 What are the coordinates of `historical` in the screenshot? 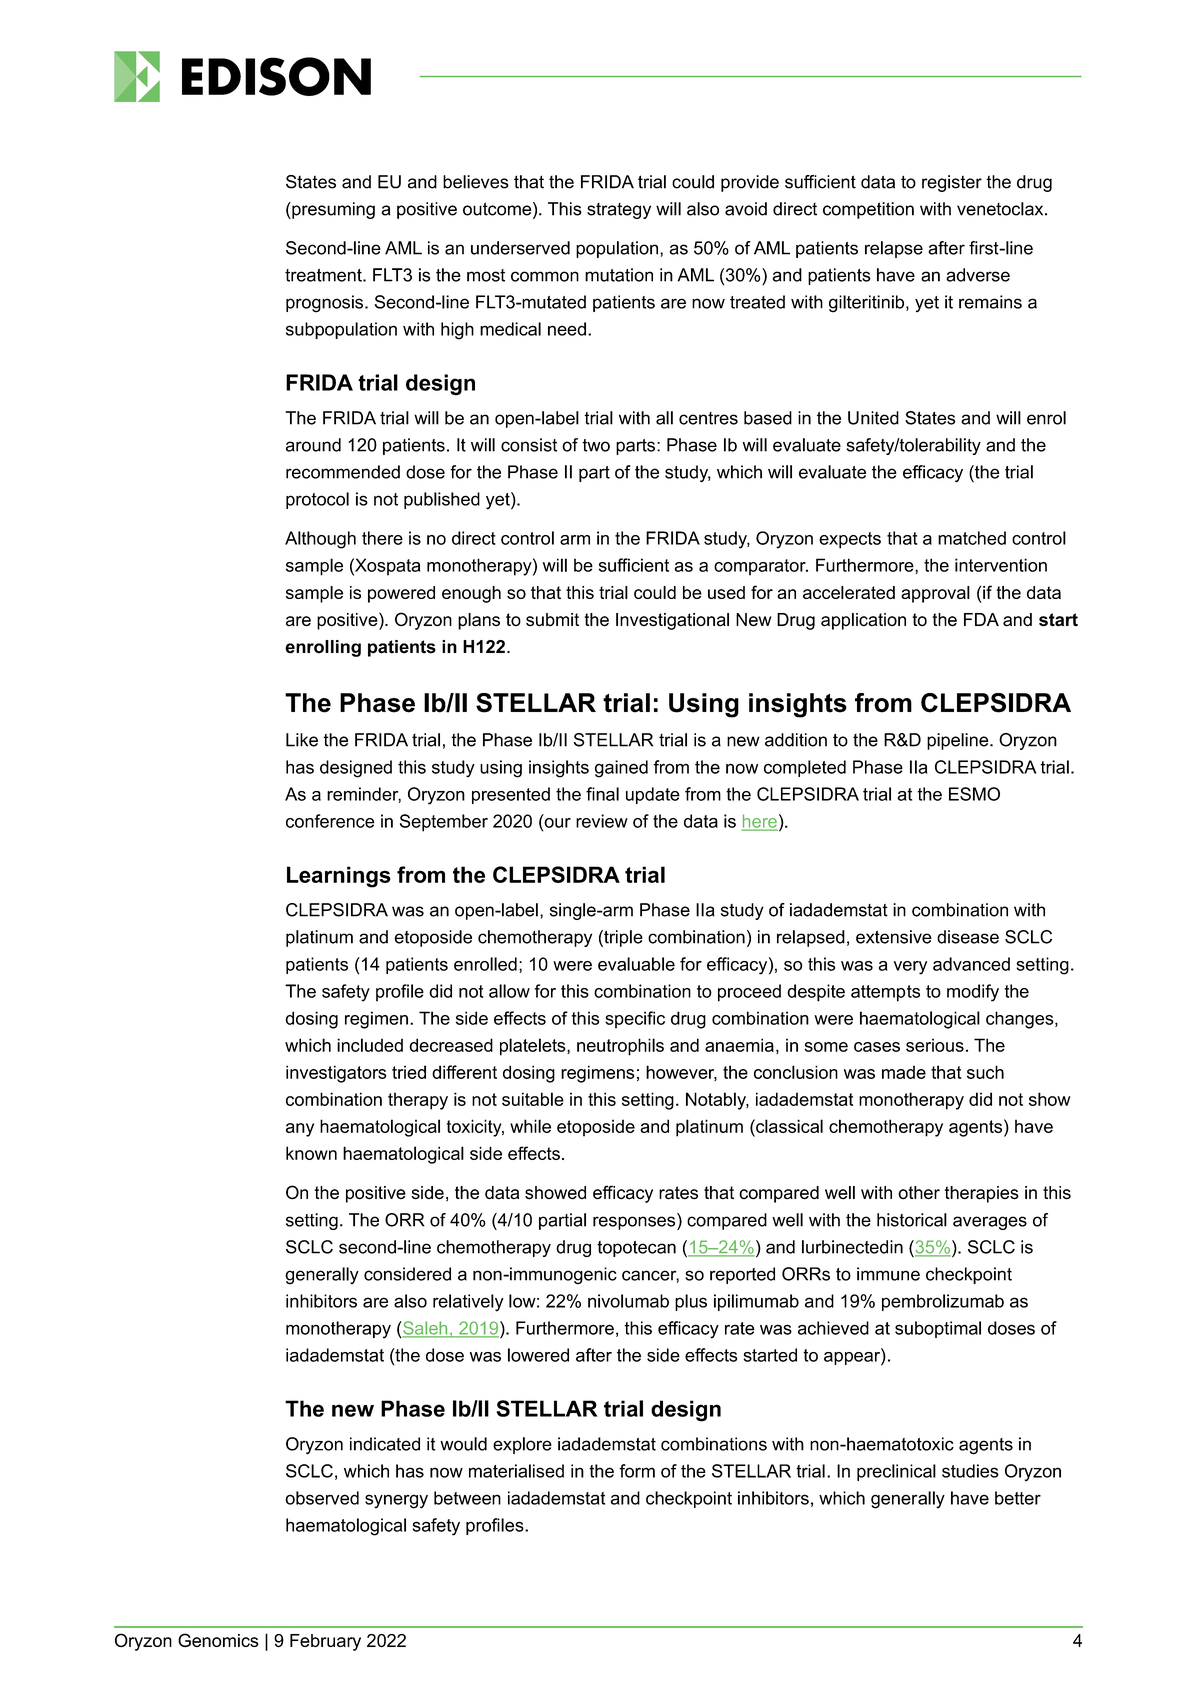 It's located at (912, 1220).
